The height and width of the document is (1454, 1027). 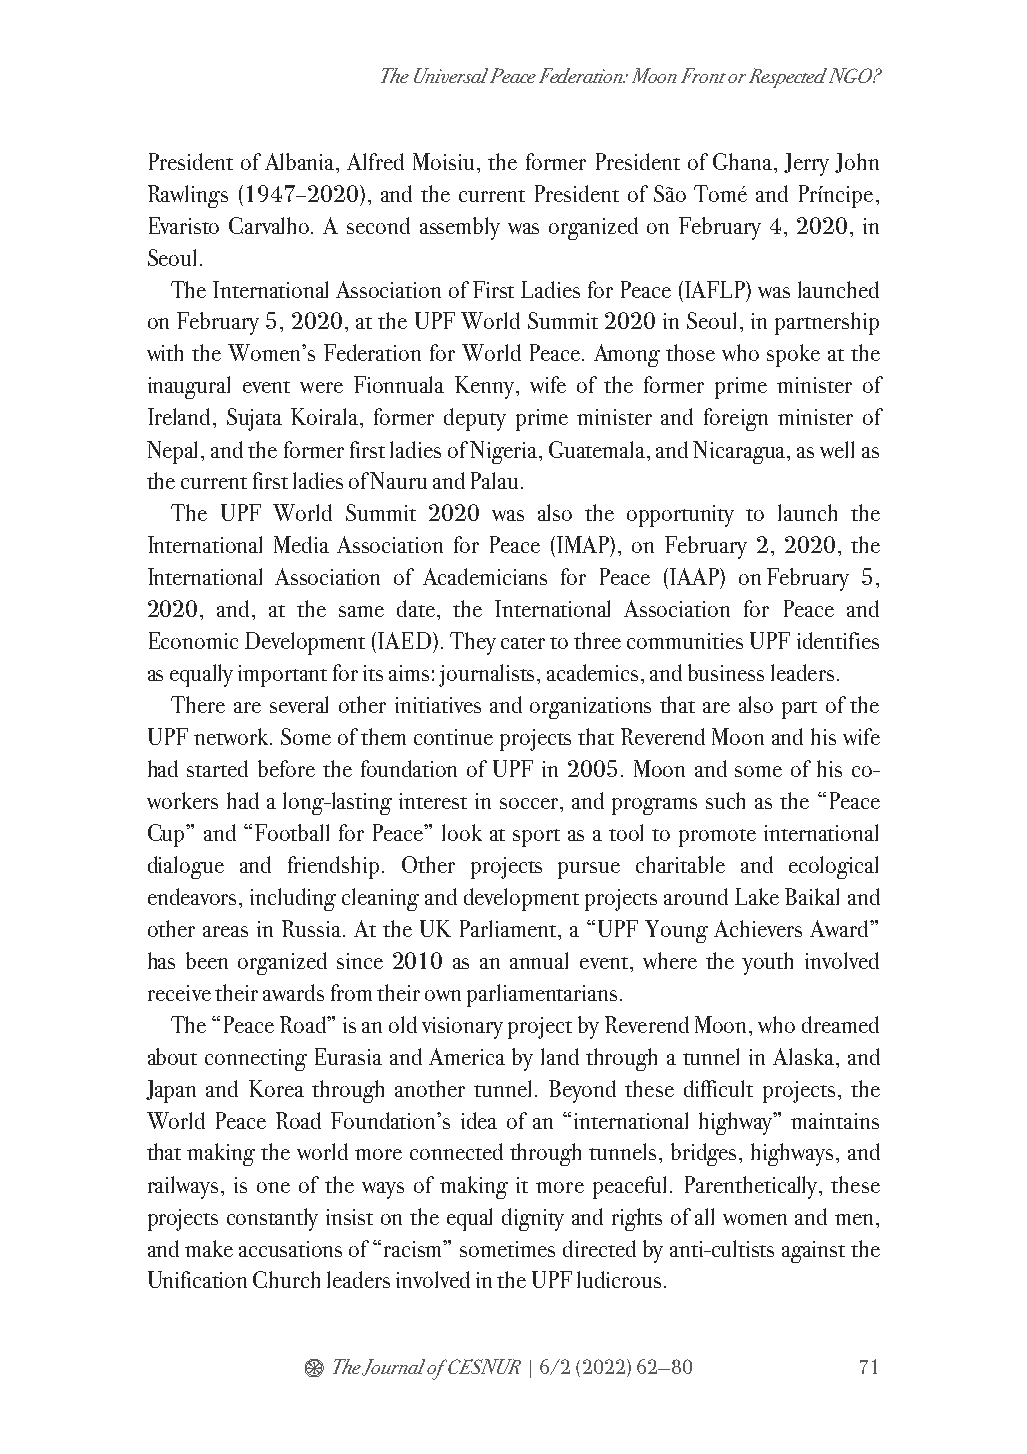 I want to click on make, so click(x=209, y=1248).
